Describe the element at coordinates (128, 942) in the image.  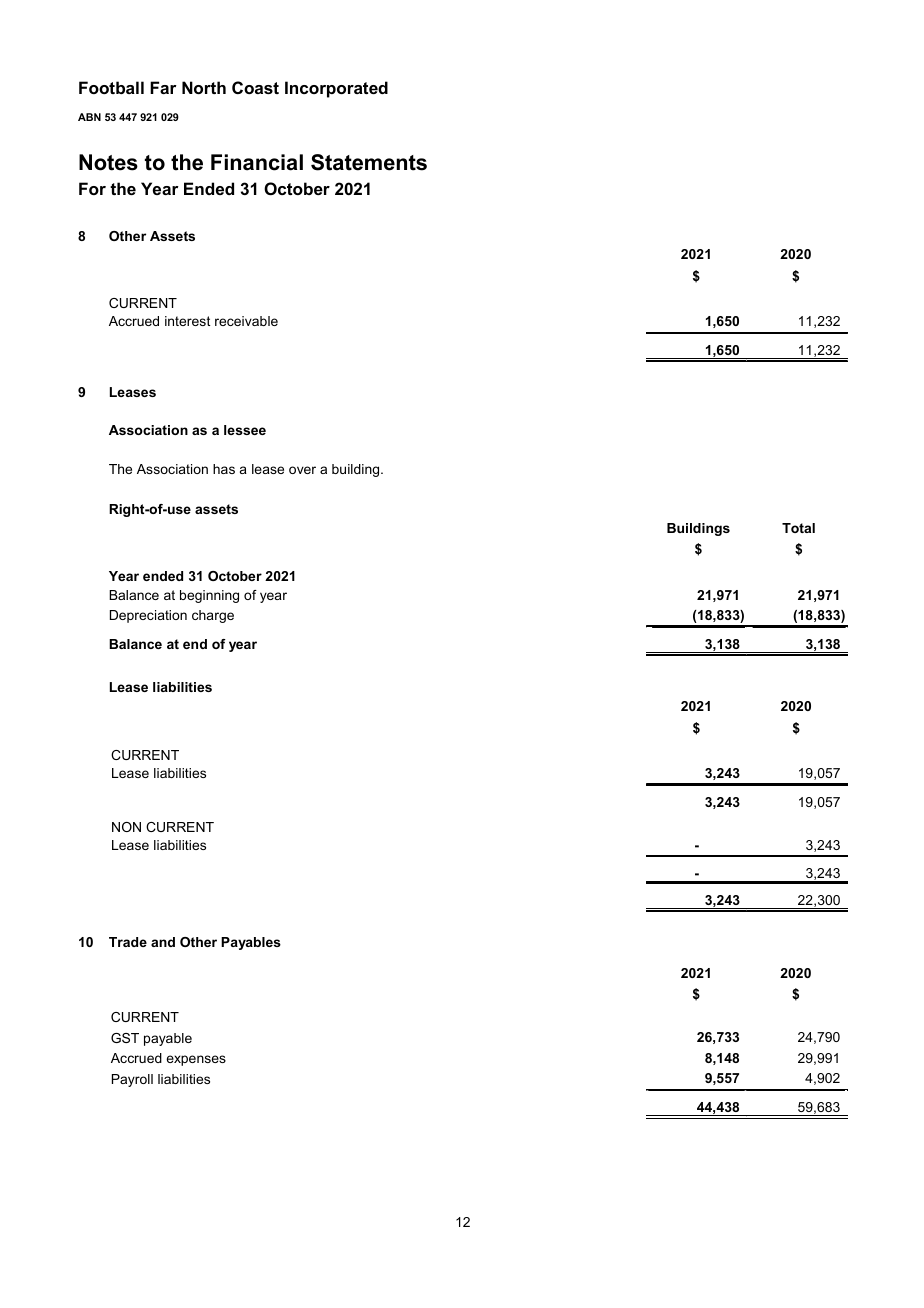
I see `Trade` at that location.
